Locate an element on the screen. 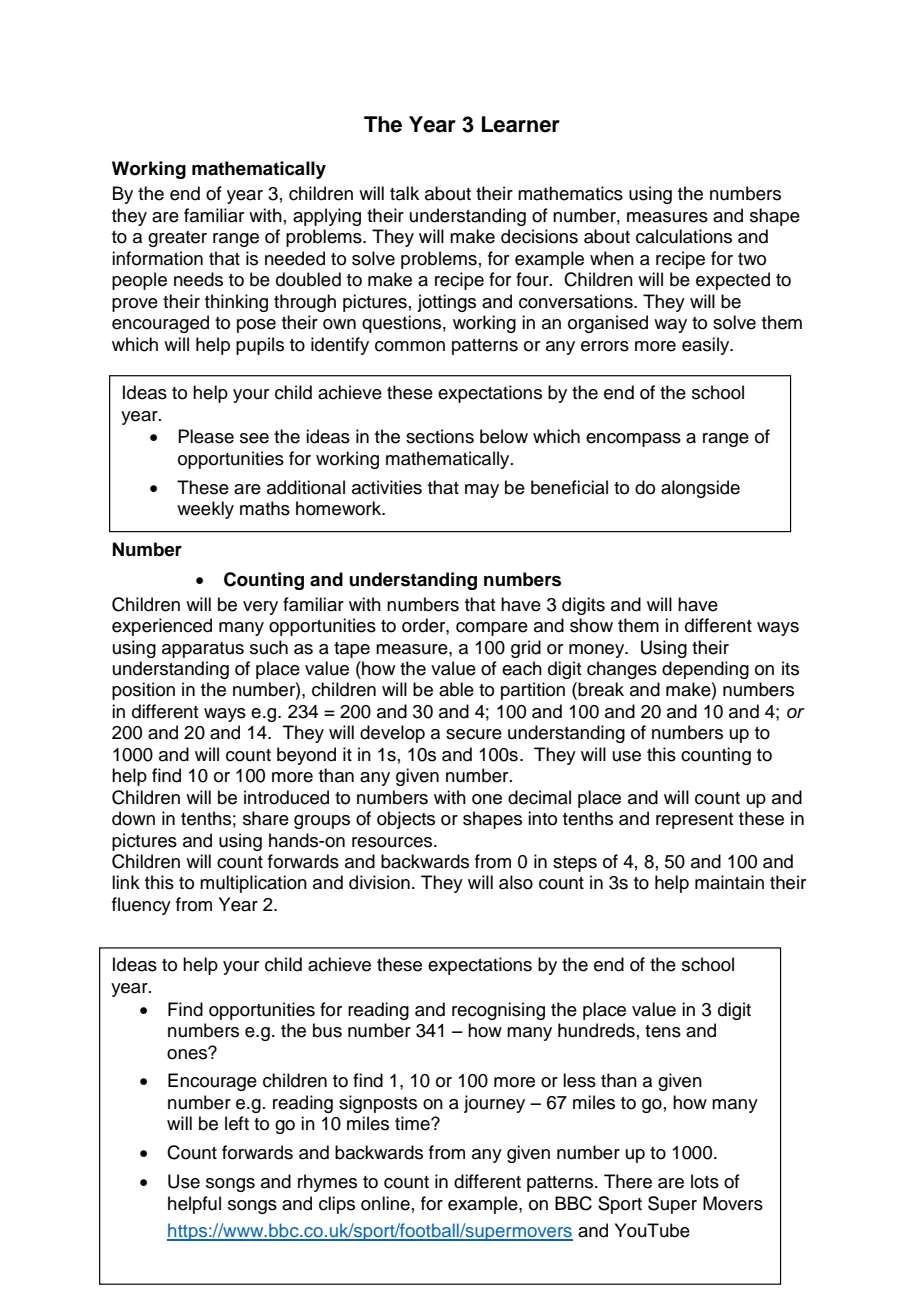 The height and width of the screenshot is (1308, 924). share is located at coordinates (266, 818).
